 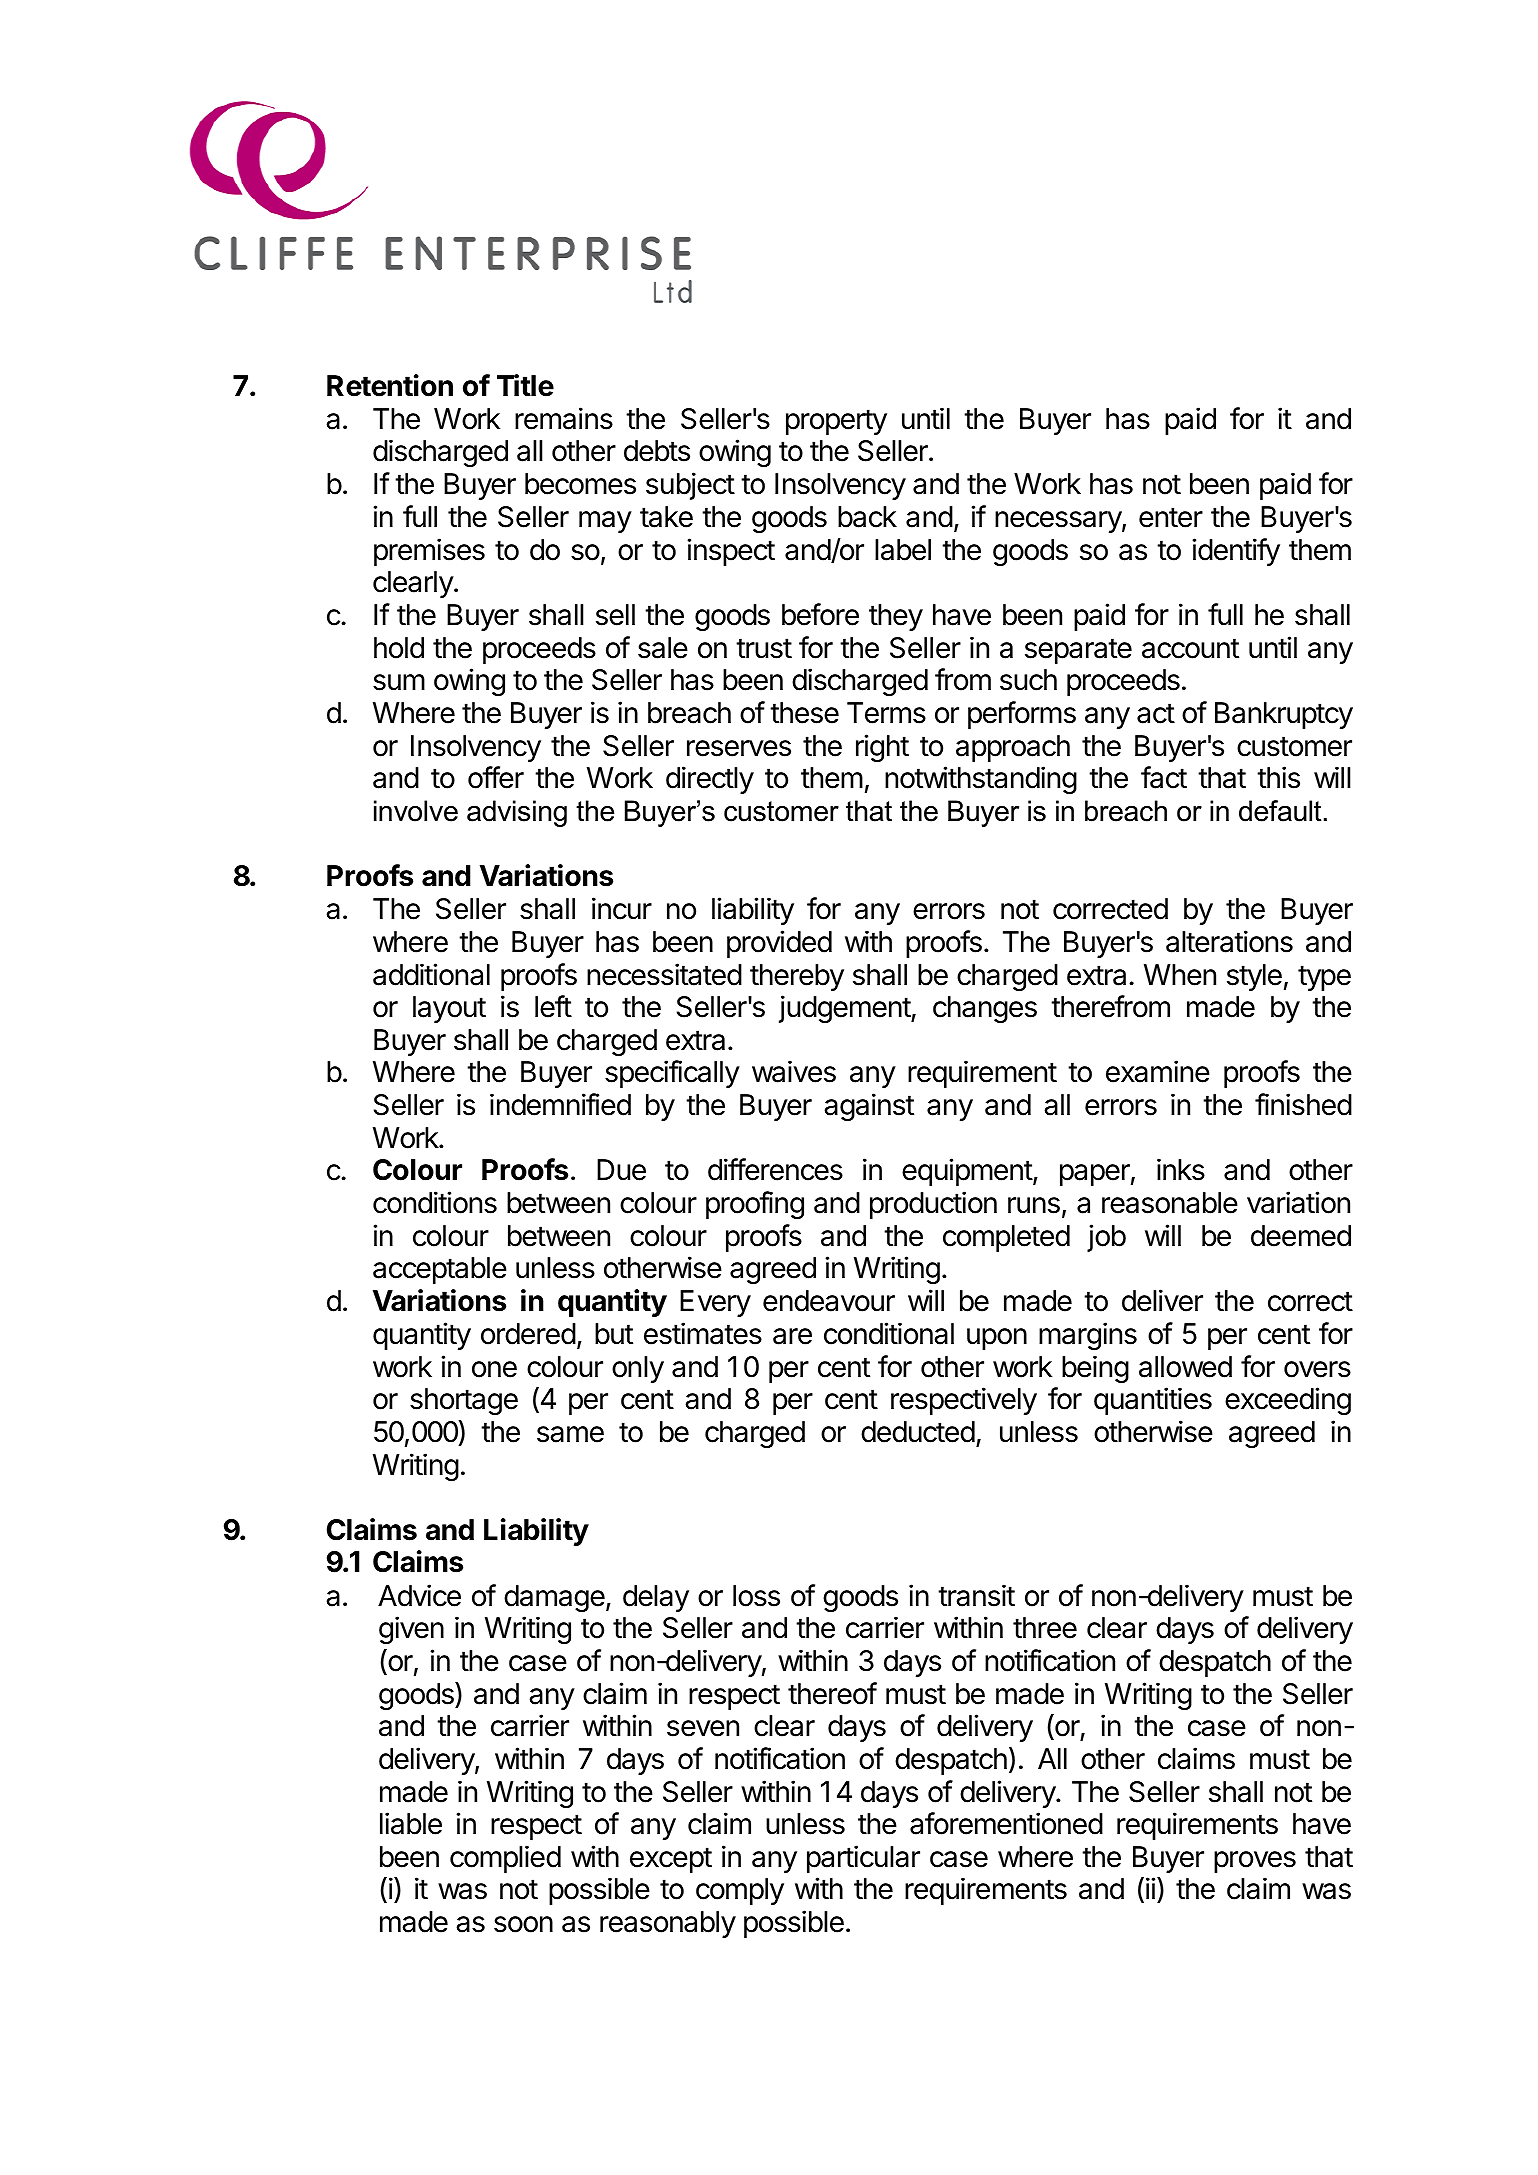 I want to click on enter, so click(x=1171, y=517).
